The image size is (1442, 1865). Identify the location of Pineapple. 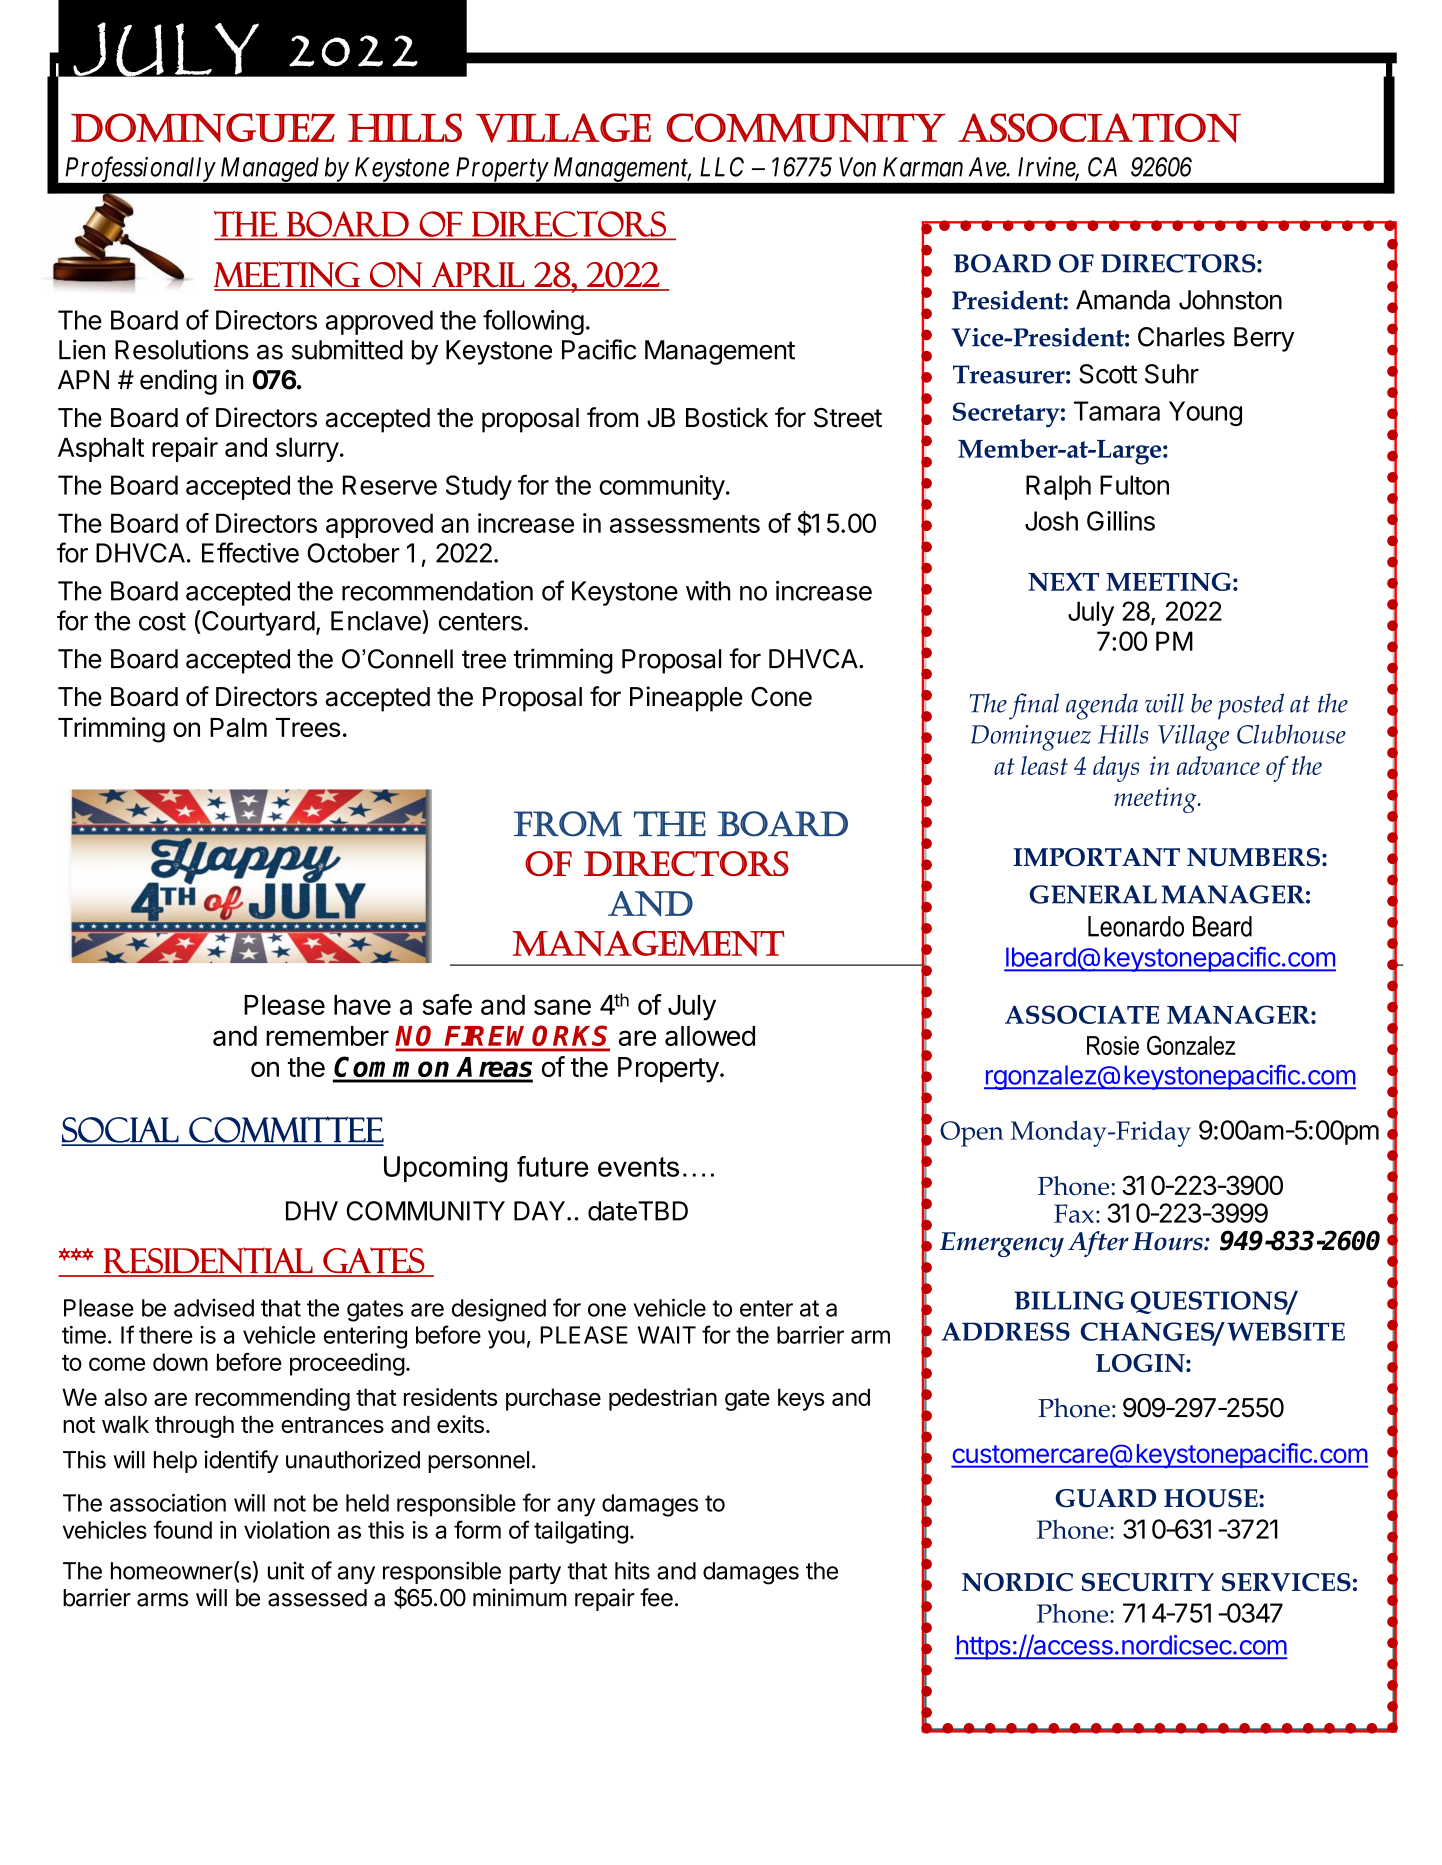
(686, 699).
